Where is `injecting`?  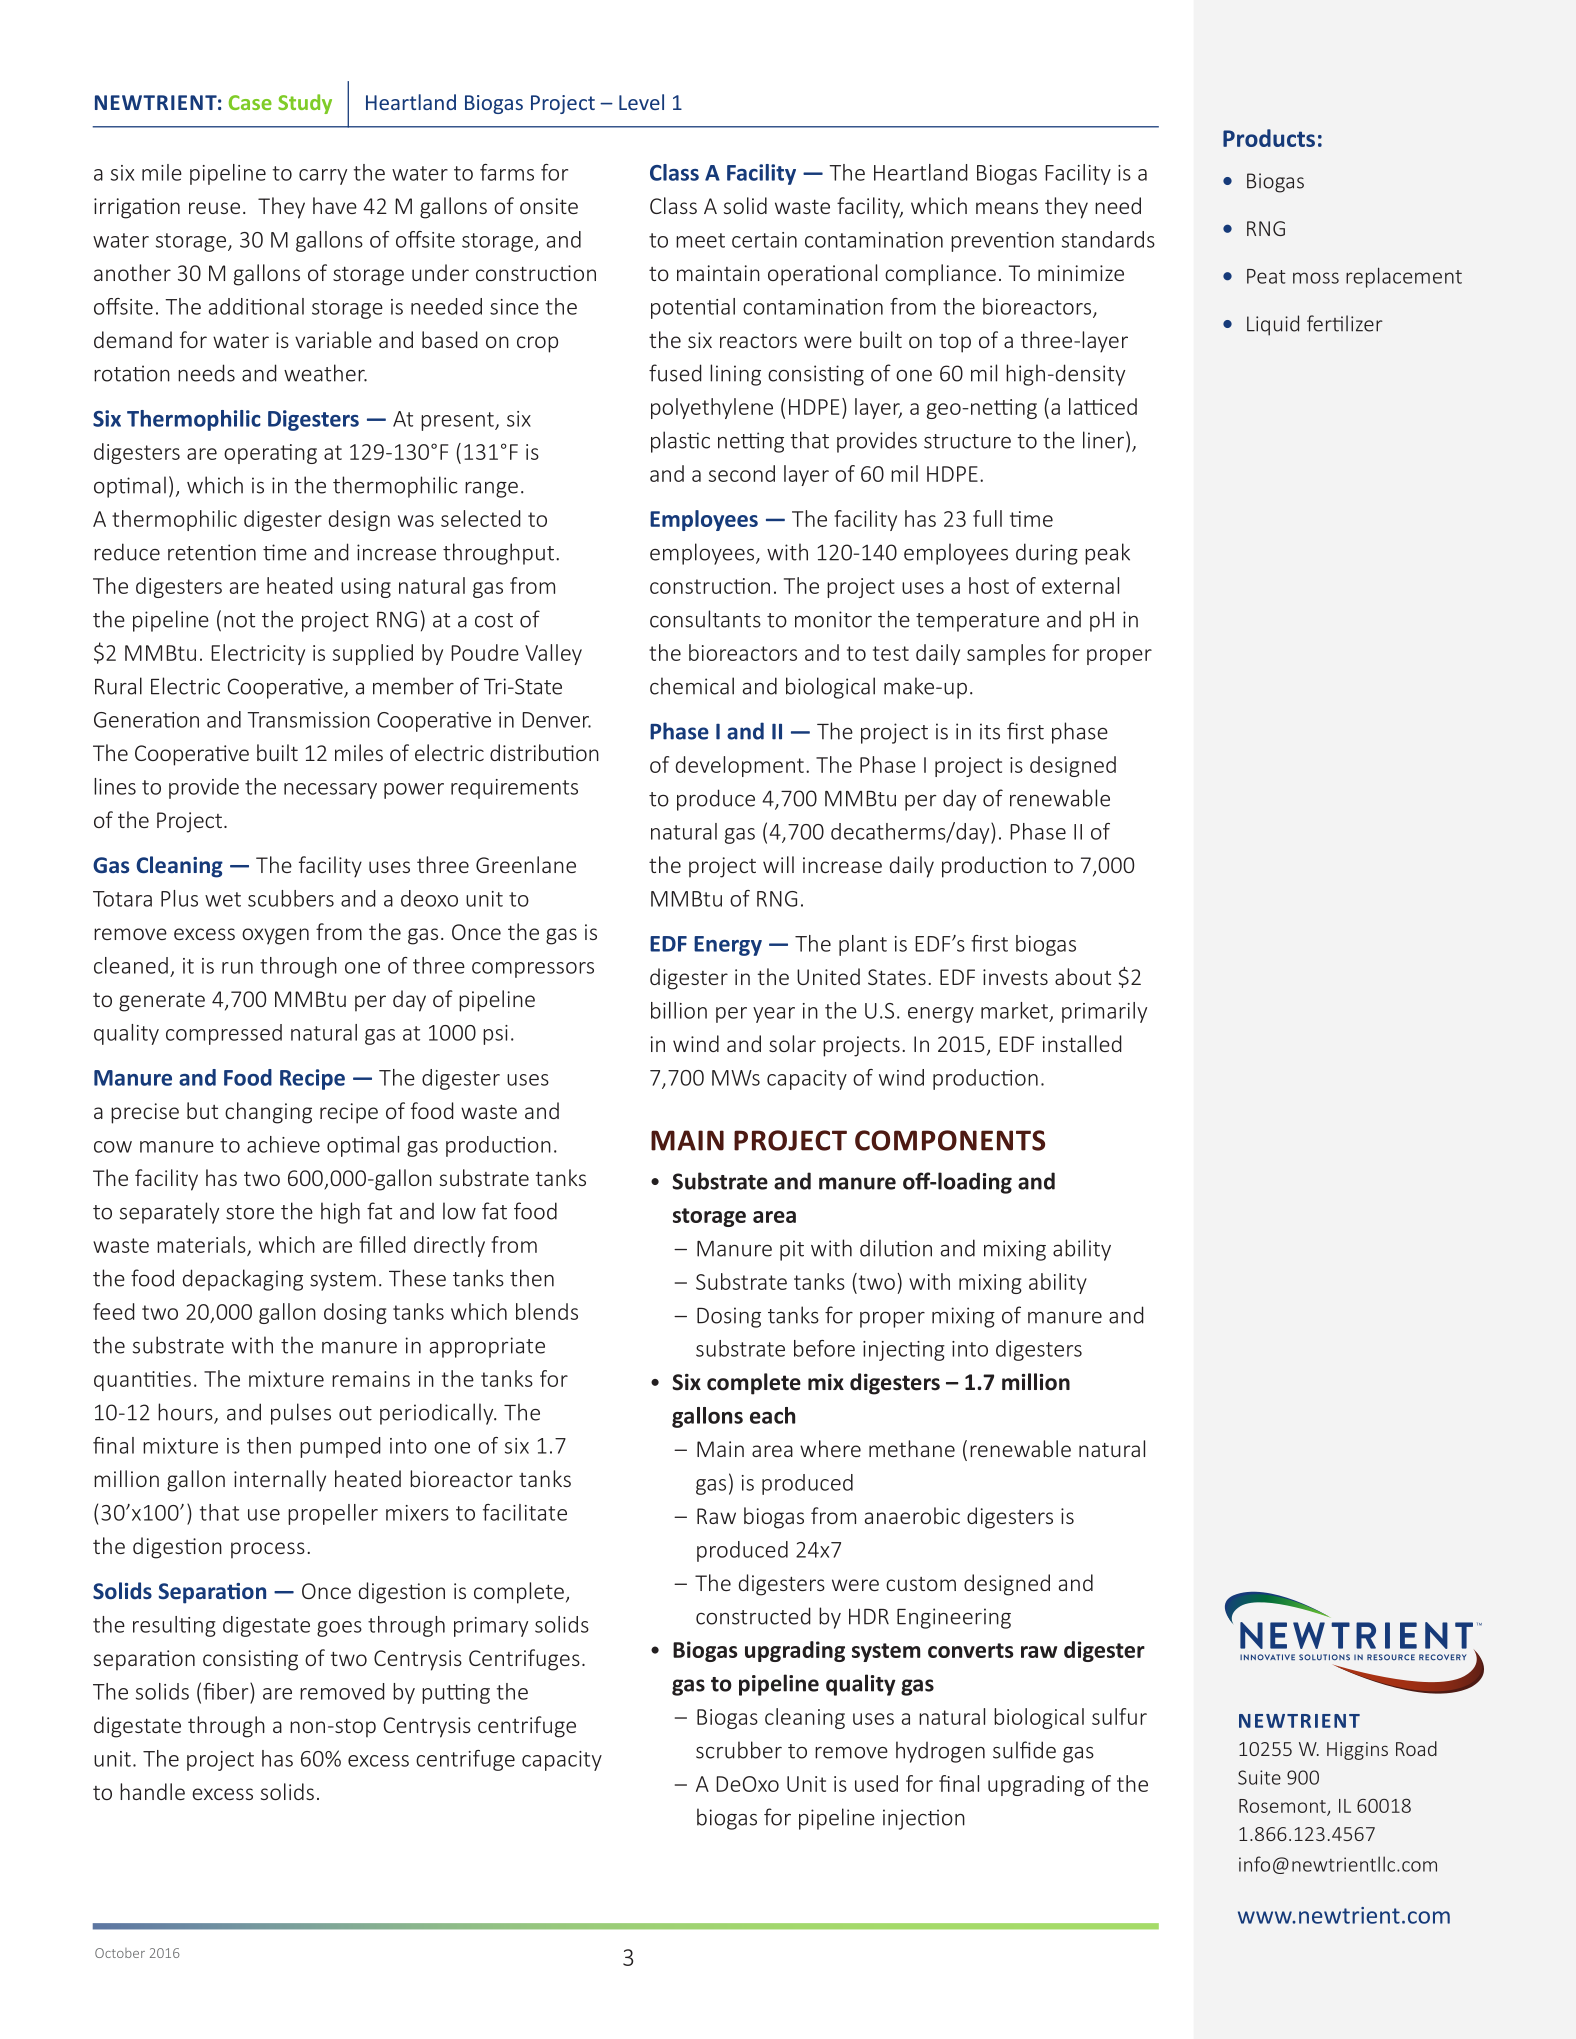 injecting is located at coordinates (904, 1351).
